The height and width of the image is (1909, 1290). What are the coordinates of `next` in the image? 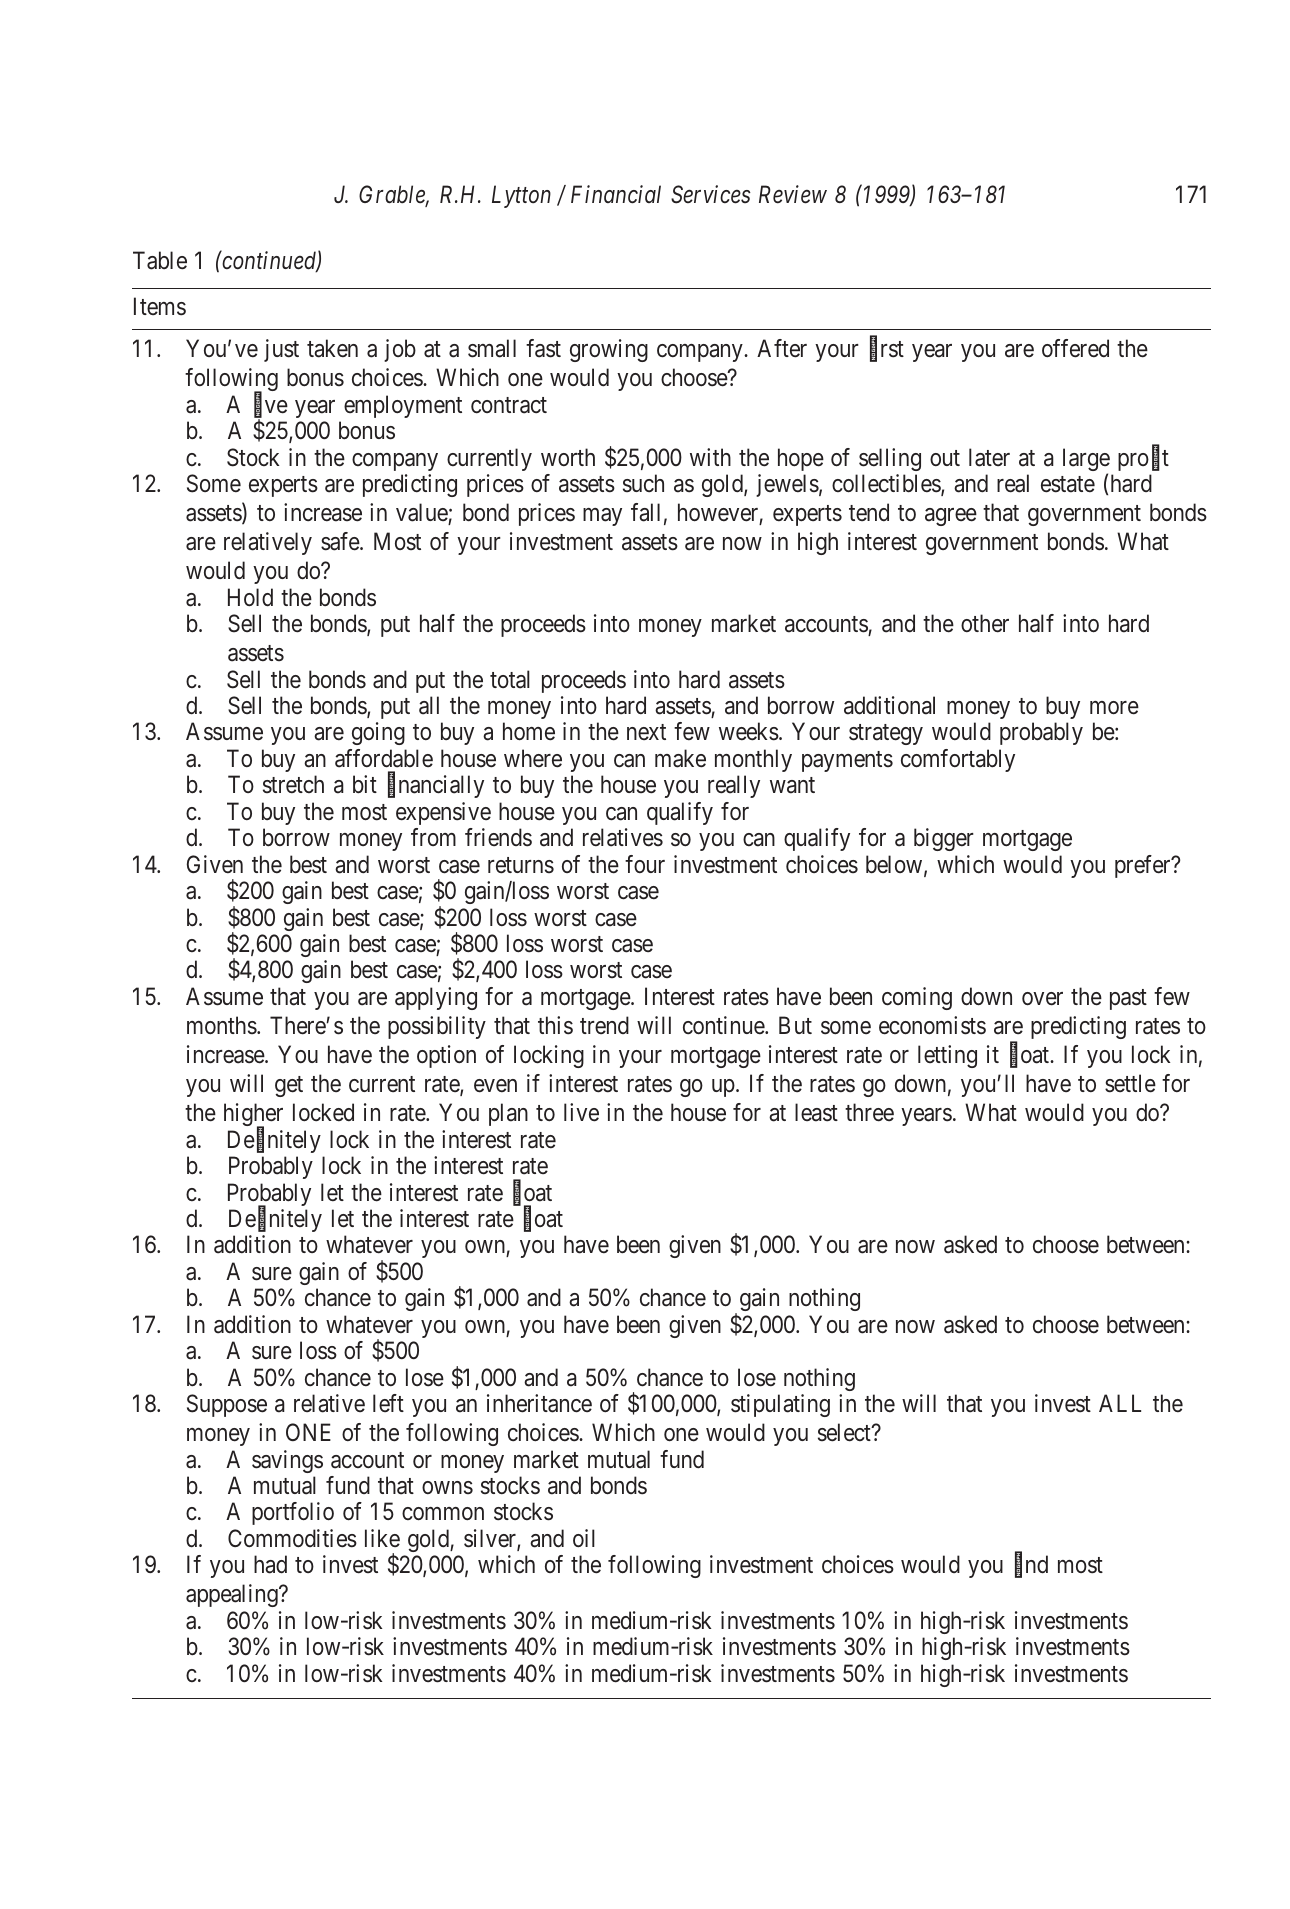 It's located at (646, 732).
